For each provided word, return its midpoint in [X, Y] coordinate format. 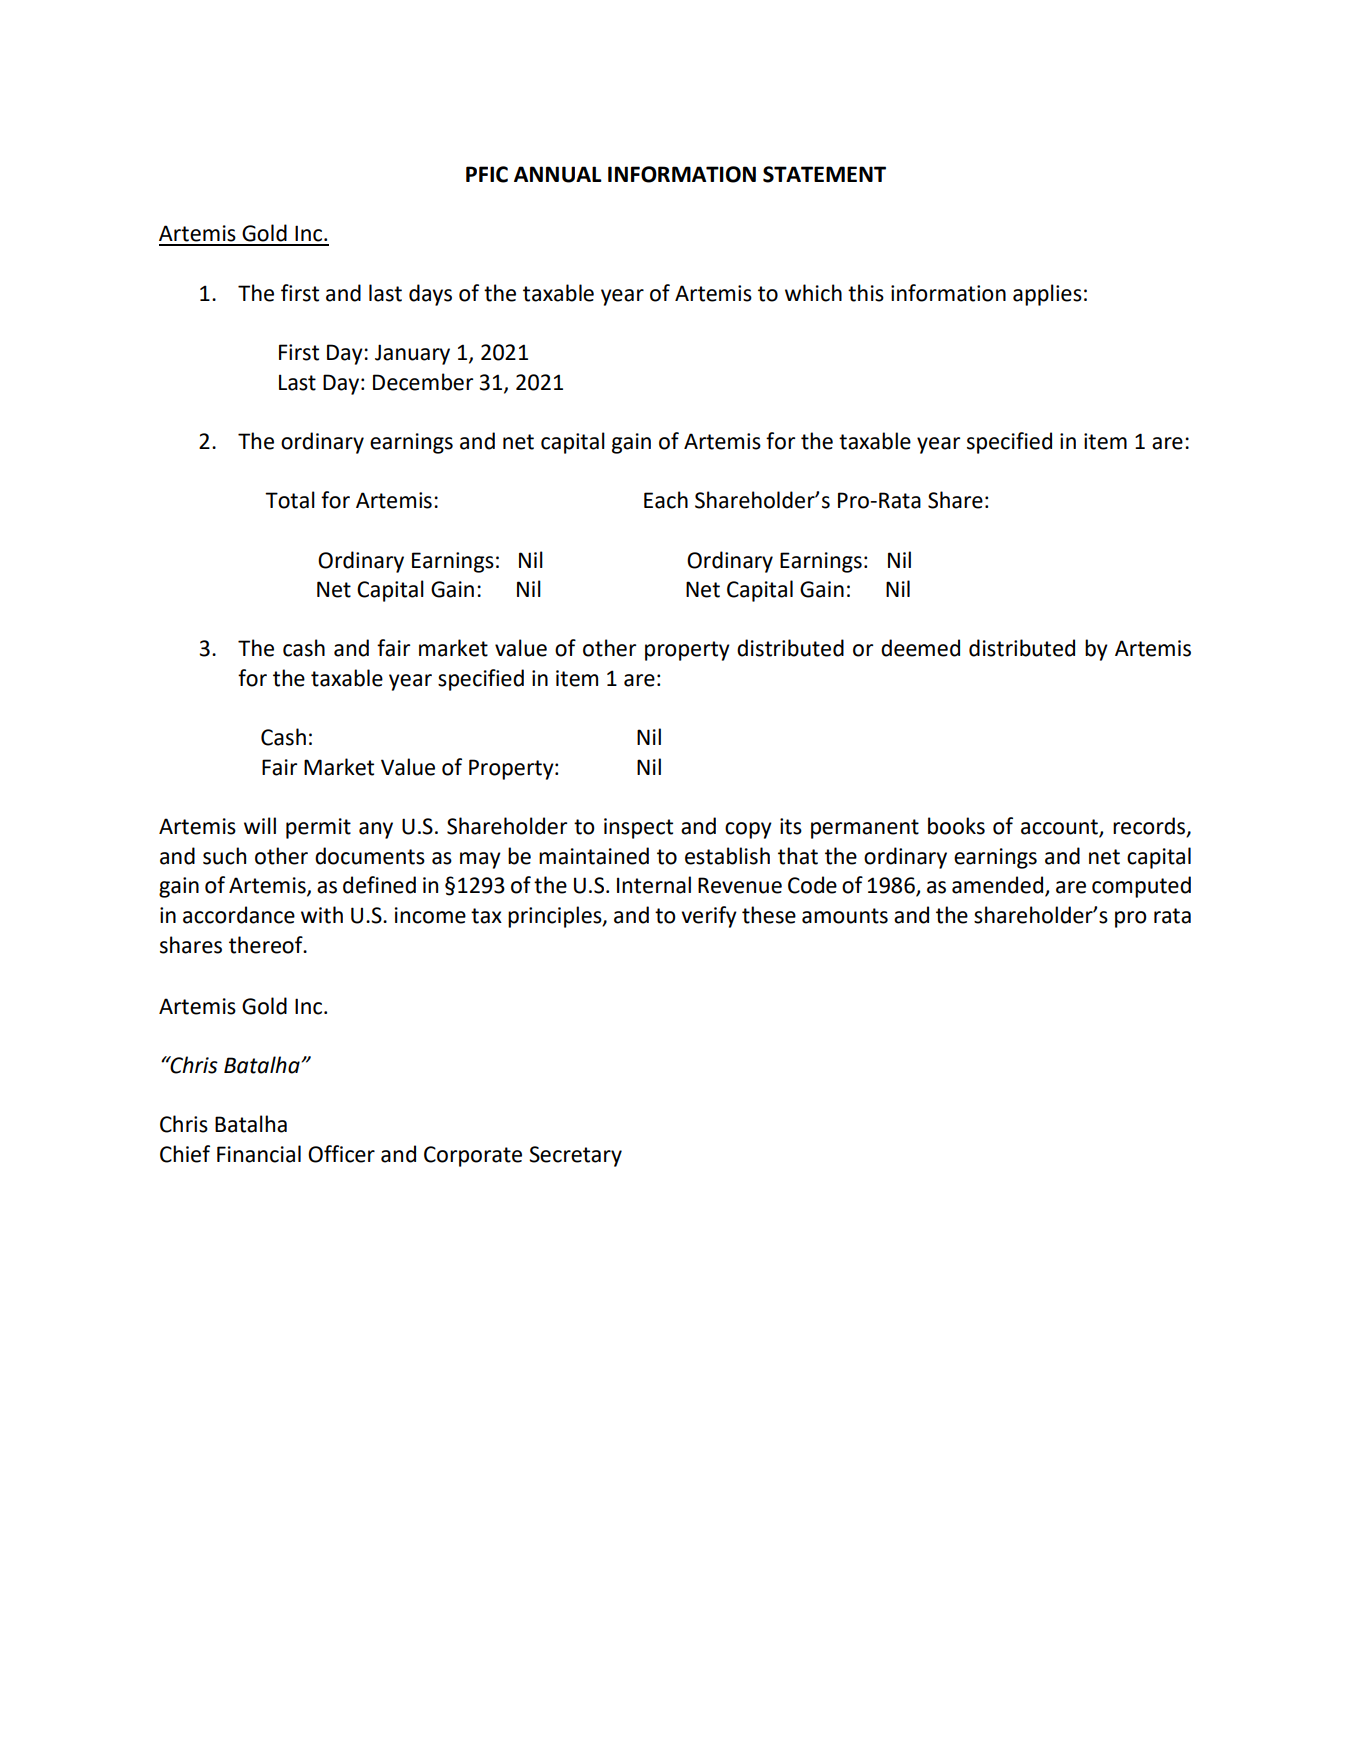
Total [290, 500]
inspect [638, 828]
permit [318, 828]
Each [666, 500]
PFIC [487, 174]
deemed [920, 648]
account [1060, 828]
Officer [341, 1154]
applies [1047, 295]
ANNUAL [558, 174]
